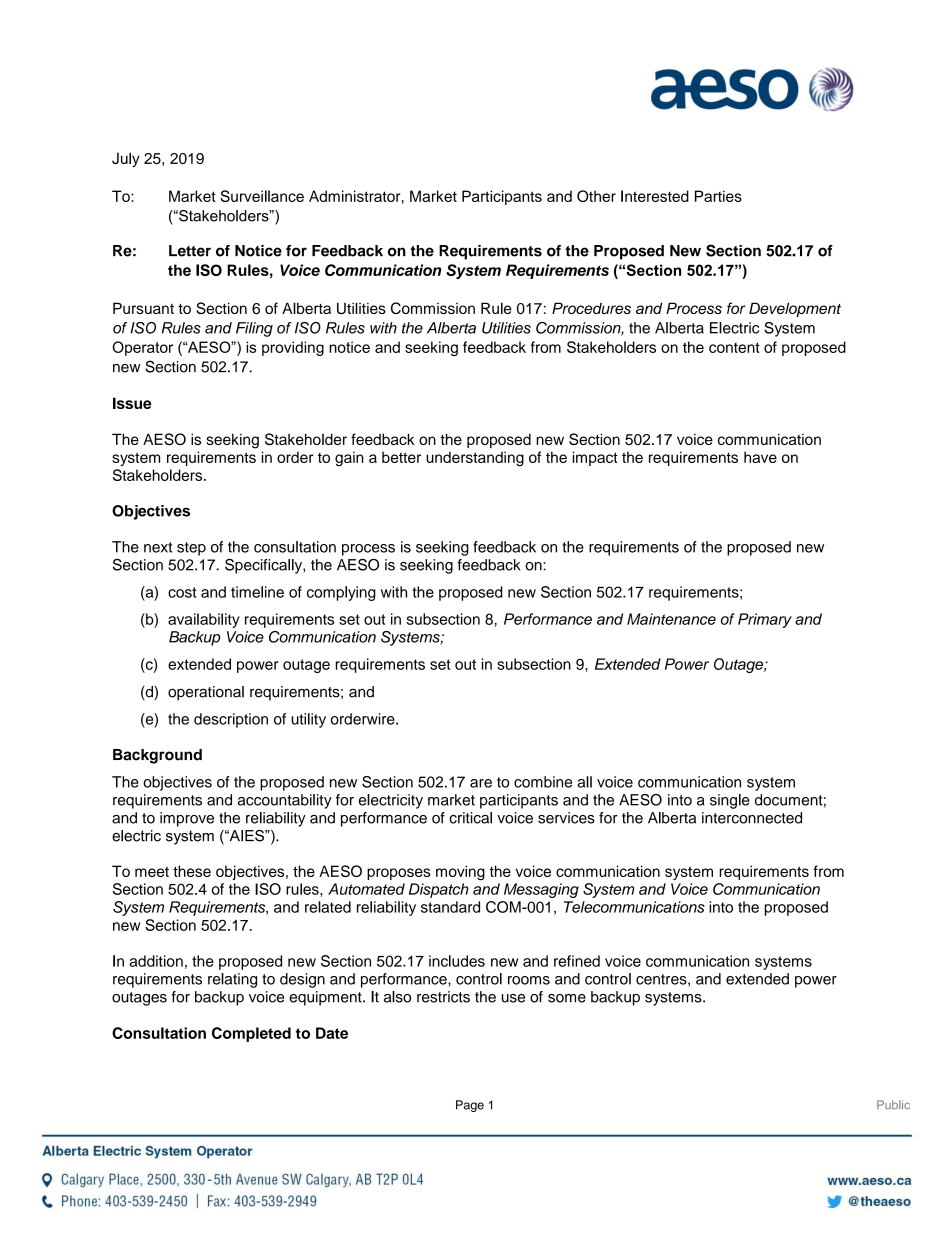 The image size is (952, 1233). Describe the element at coordinates (470, 1106) in the page. I see `Page` at that location.
